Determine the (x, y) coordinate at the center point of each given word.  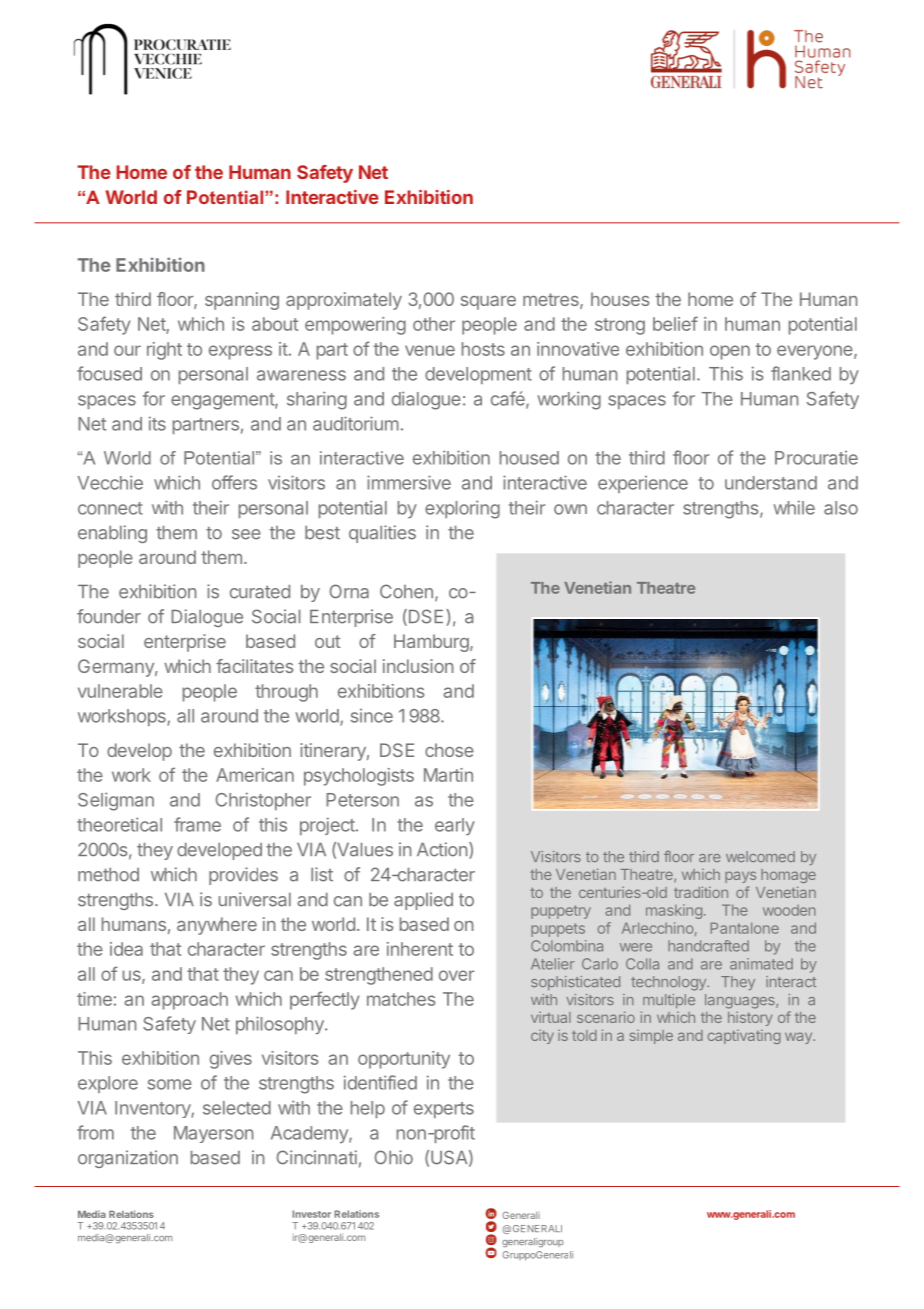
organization (128, 1159)
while (794, 507)
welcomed (760, 856)
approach (189, 1001)
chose (449, 750)
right (164, 351)
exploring (462, 509)
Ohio (393, 1157)
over (457, 975)
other (434, 324)
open (730, 352)
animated (761, 964)
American (255, 775)
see (246, 534)
